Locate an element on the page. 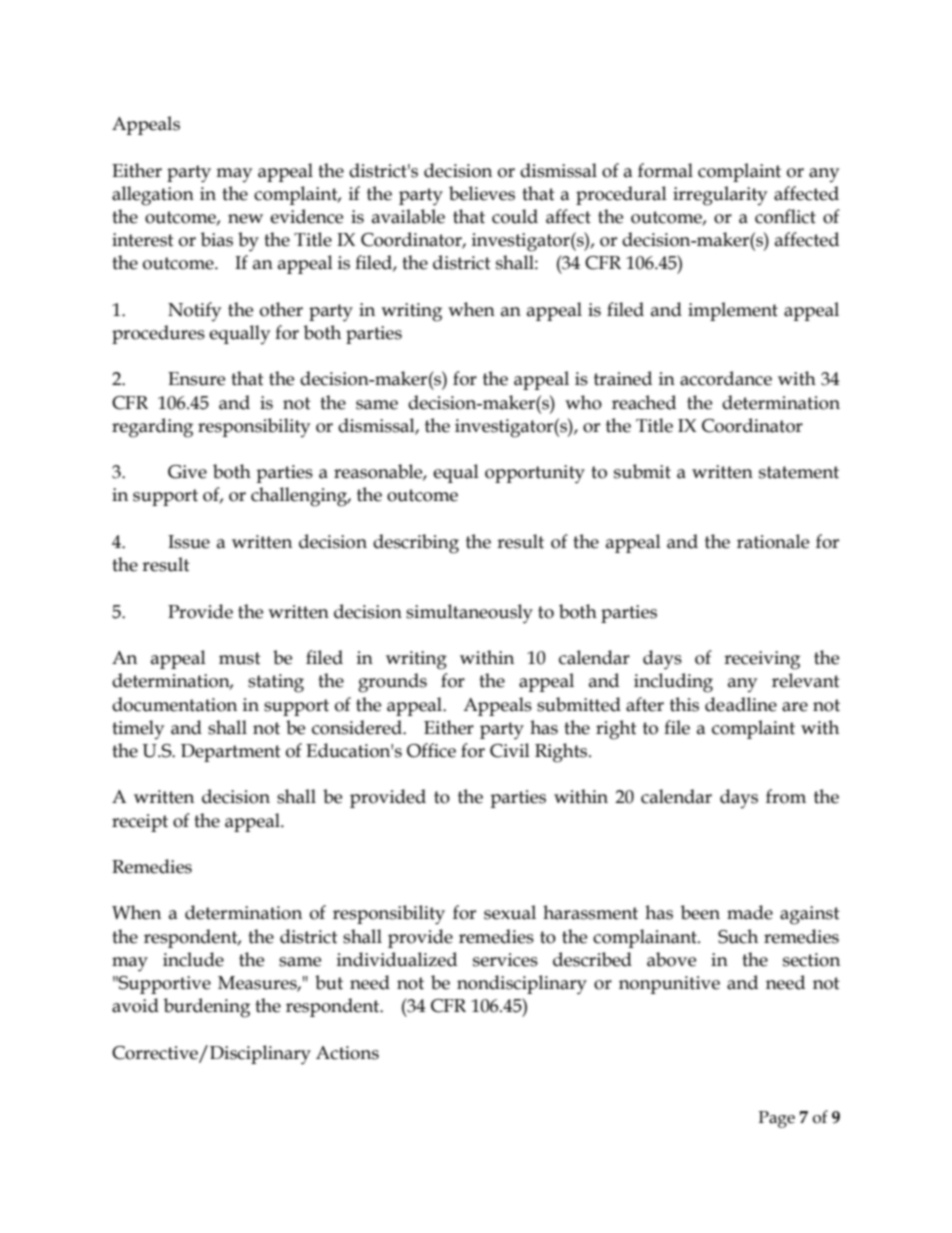 The image size is (952, 1233). receiving is located at coordinates (762, 660).
